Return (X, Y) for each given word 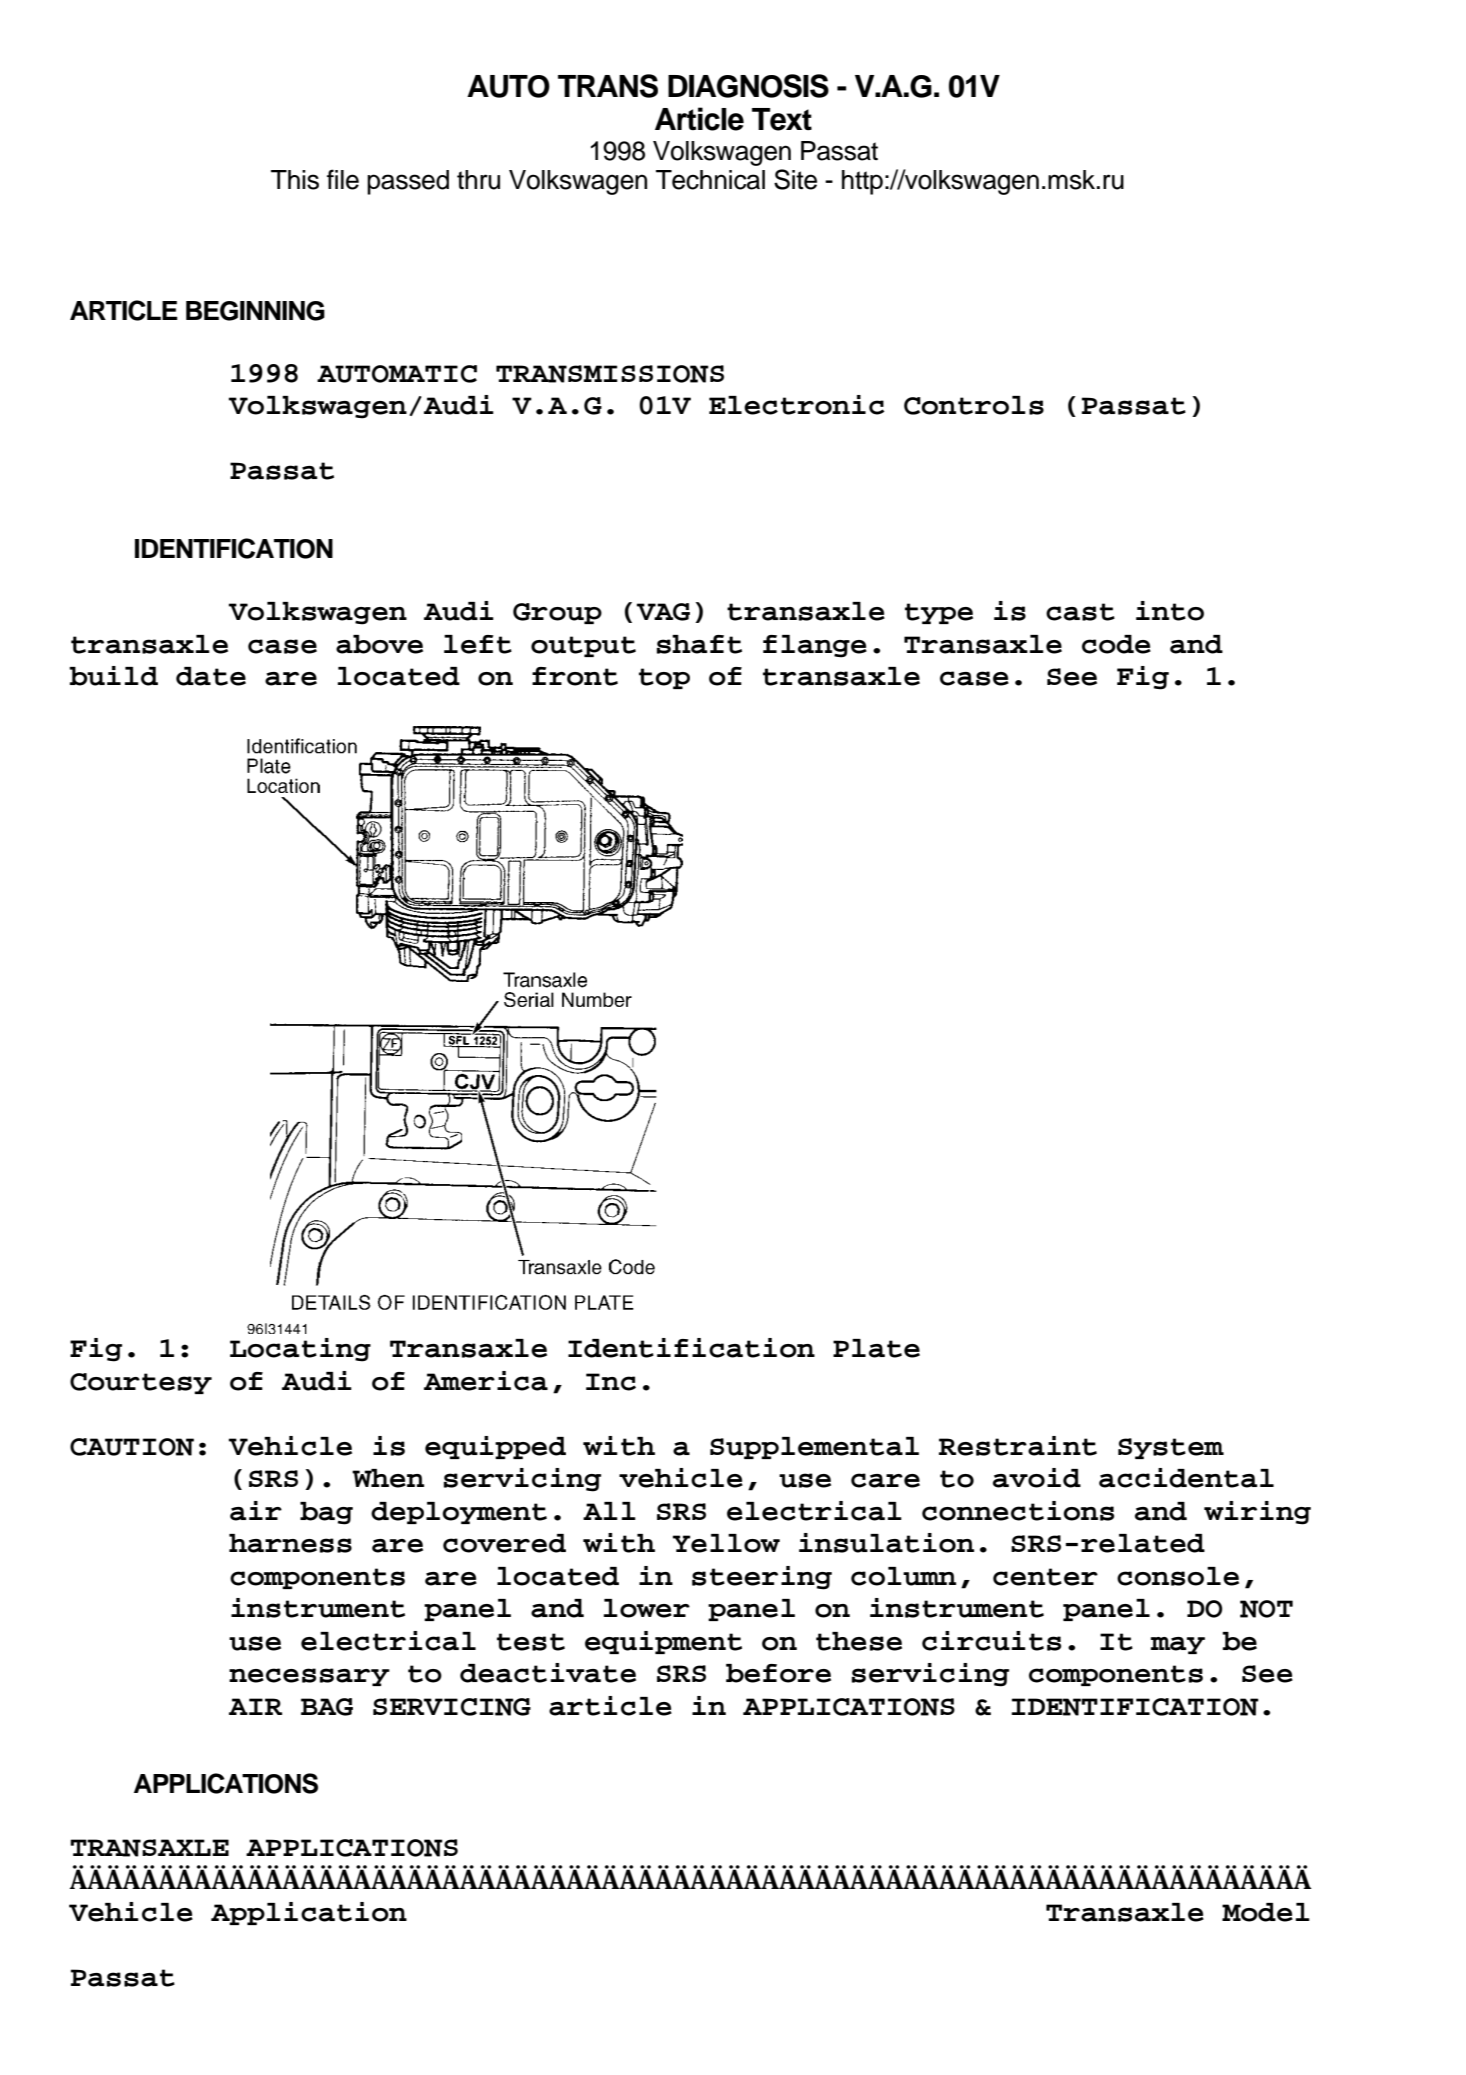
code (1116, 644)
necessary (309, 1677)
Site (795, 179)
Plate (876, 1348)
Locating (300, 1350)
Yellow (726, 1543)
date (211, 676)
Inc (611, 1382)
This (295, 180)
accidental (1186, 1478)
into (1170, 611)
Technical (710, 180)
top (664, 678)
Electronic (797, 405)
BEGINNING (255, 311)
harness (290, 1543)
